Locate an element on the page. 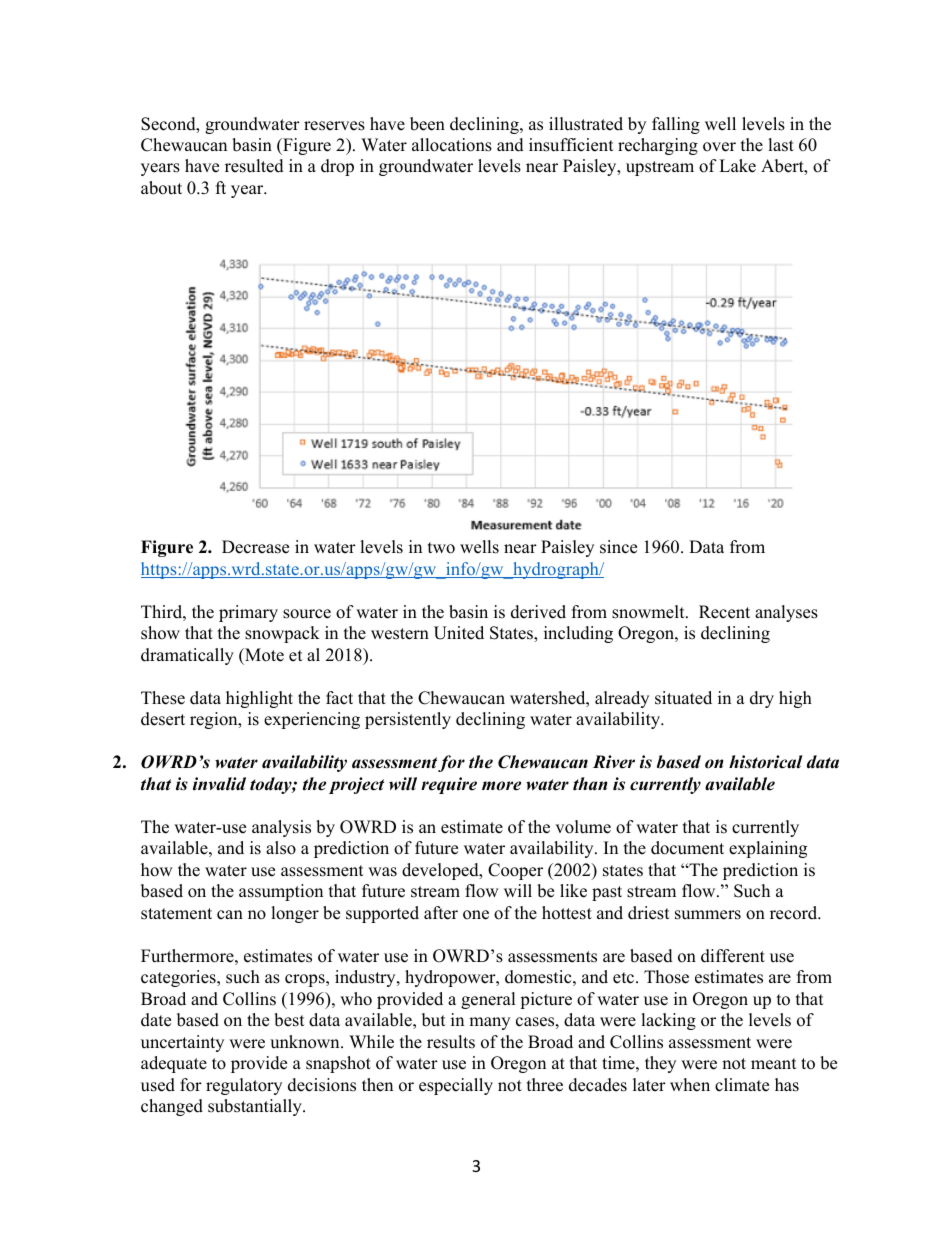 This page has height=1233, width=952. Recent is located at coordinates (724, 612).
